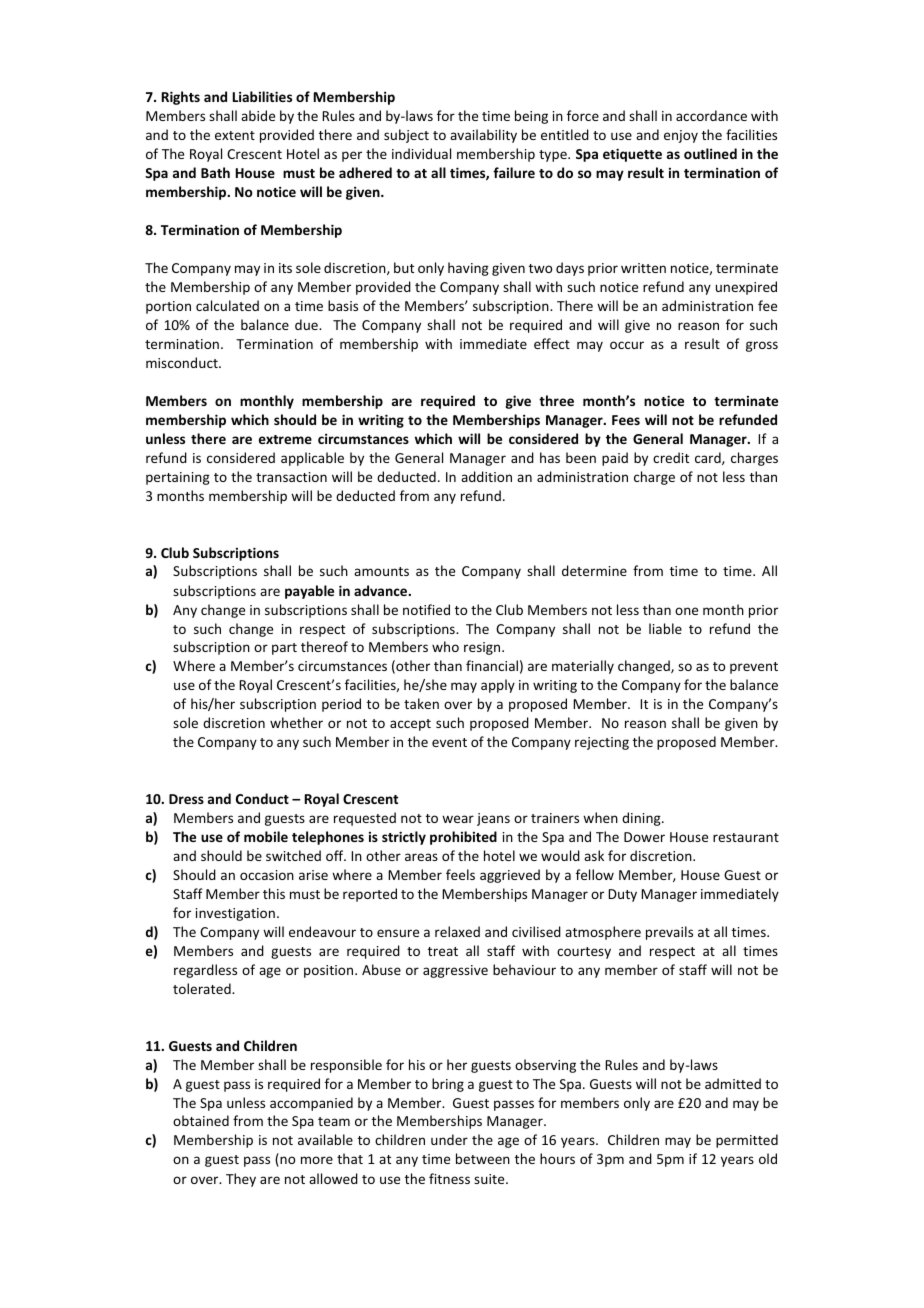  What do you see at coordinates (266, 836) in the screenshot?
I see `mobile` at bounding box center [266, 836].
